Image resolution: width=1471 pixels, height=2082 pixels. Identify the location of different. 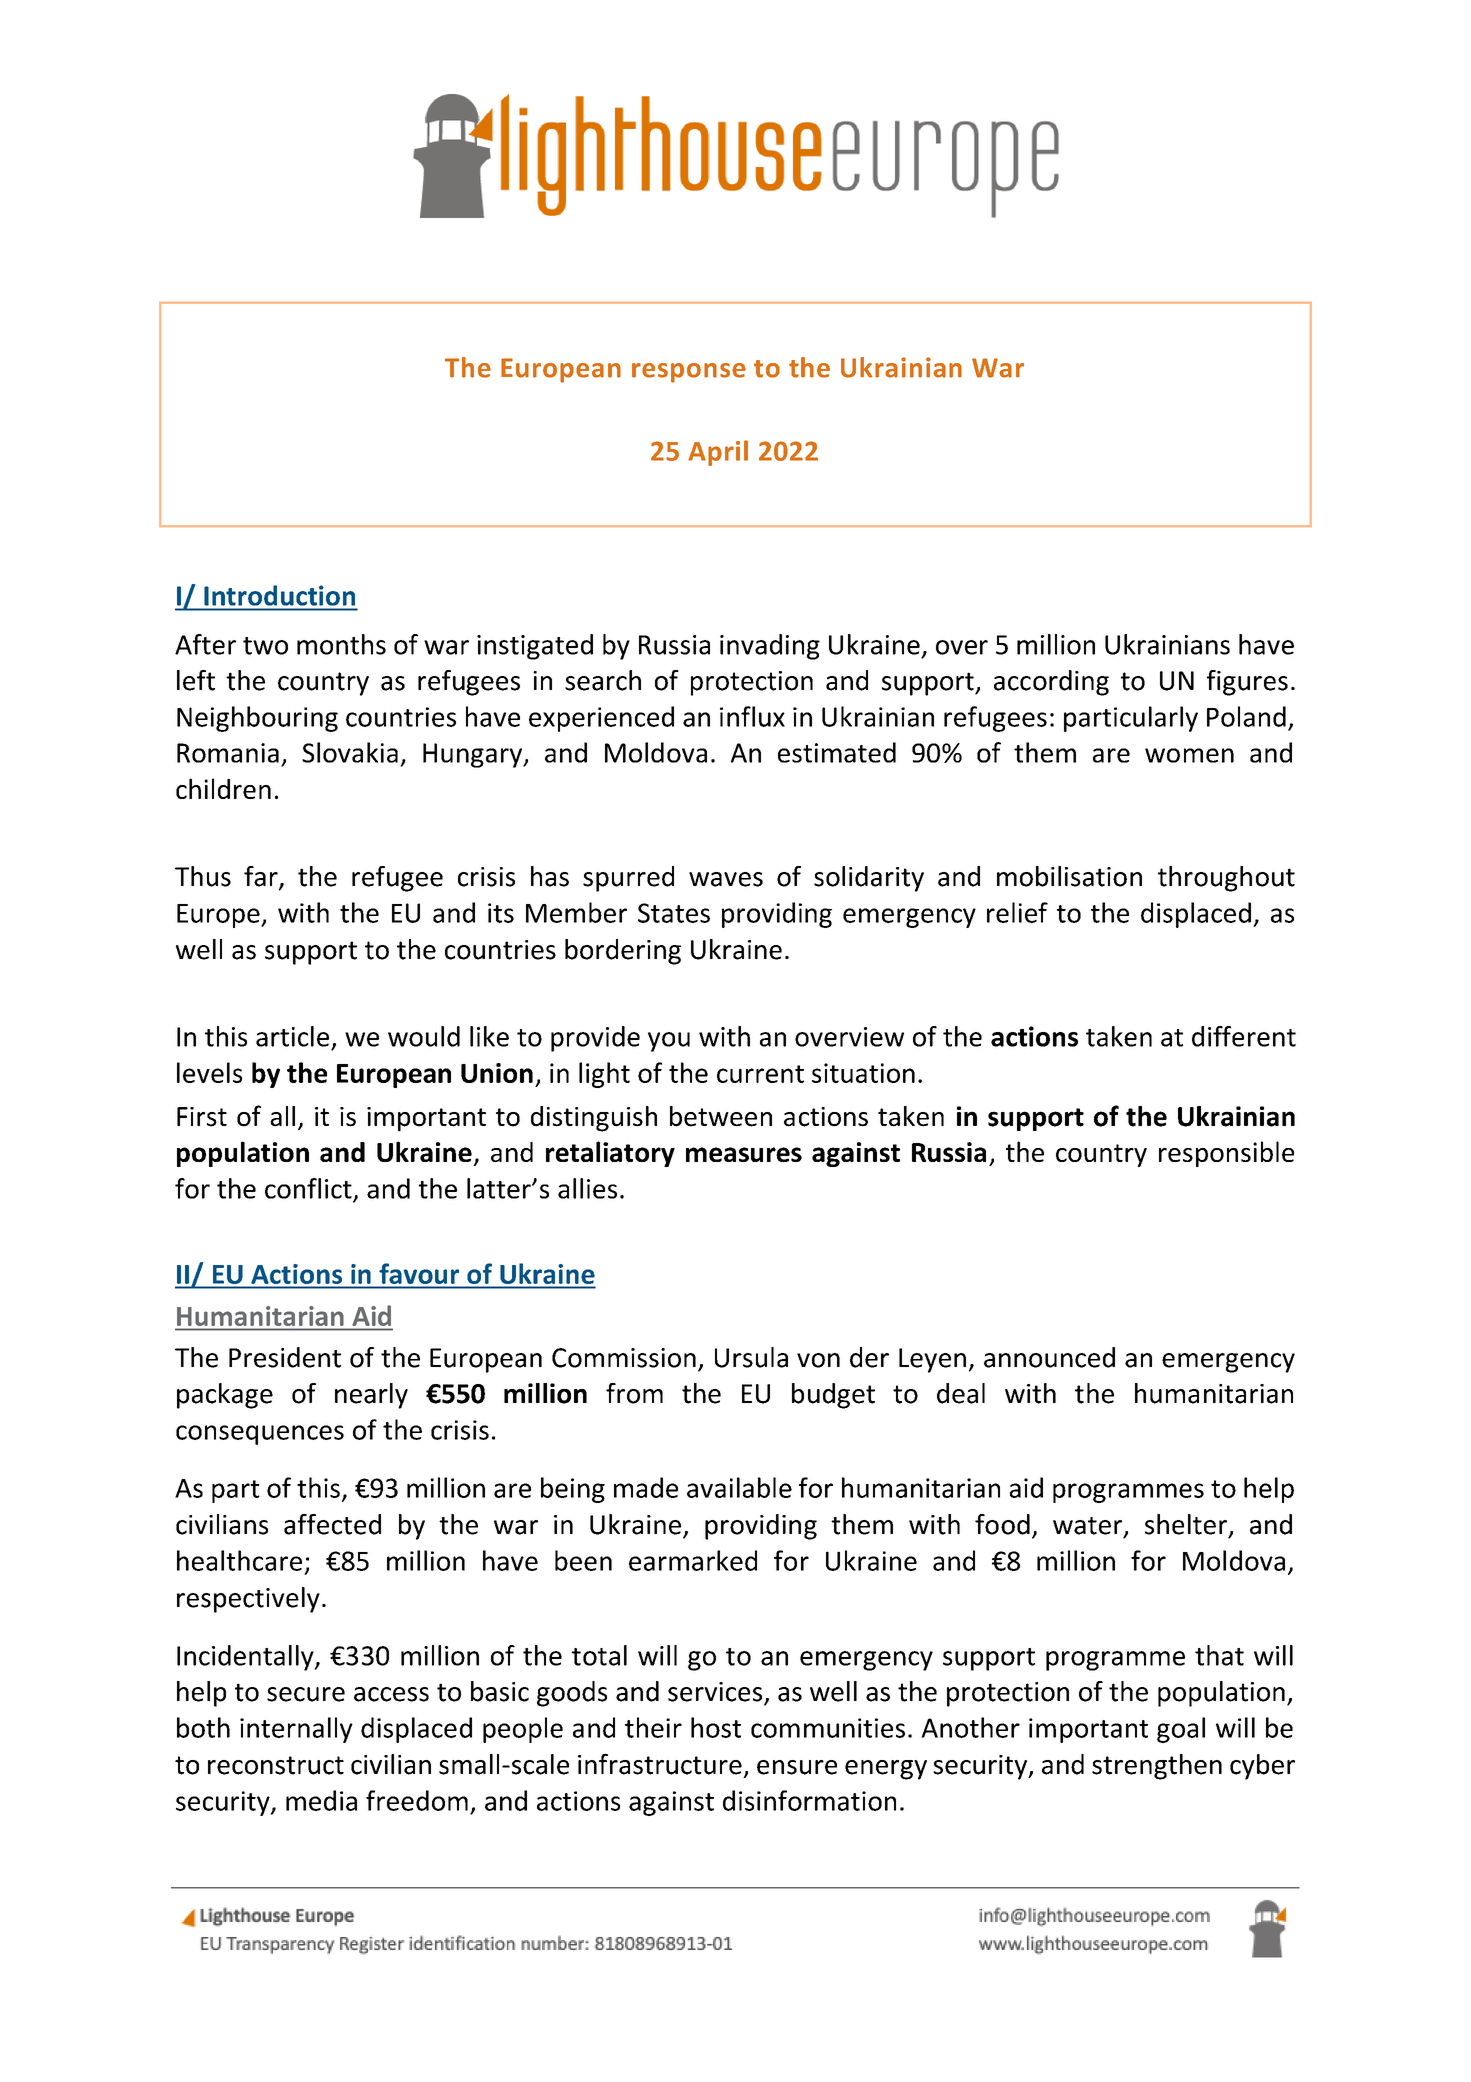
(1244, 1036).
